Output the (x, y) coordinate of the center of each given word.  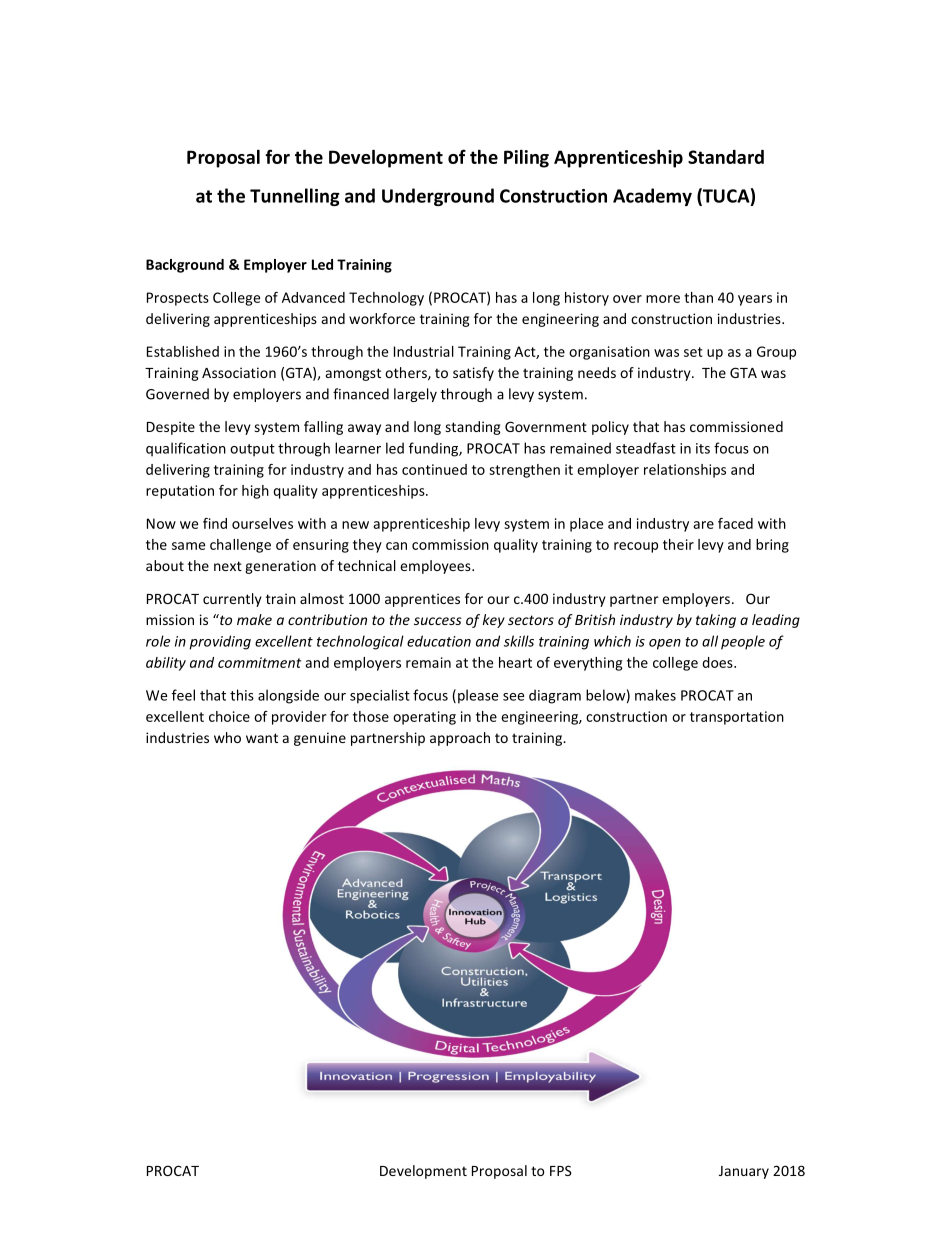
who (227, 737)
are (703, 525)
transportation (737, 718)
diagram (555, 696)
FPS (561, 1170)
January (744, 1172)
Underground (438, 197)
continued (434, 469)
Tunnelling (295, 197)
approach (460, 739)
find (215, 523)
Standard (726, 157)
